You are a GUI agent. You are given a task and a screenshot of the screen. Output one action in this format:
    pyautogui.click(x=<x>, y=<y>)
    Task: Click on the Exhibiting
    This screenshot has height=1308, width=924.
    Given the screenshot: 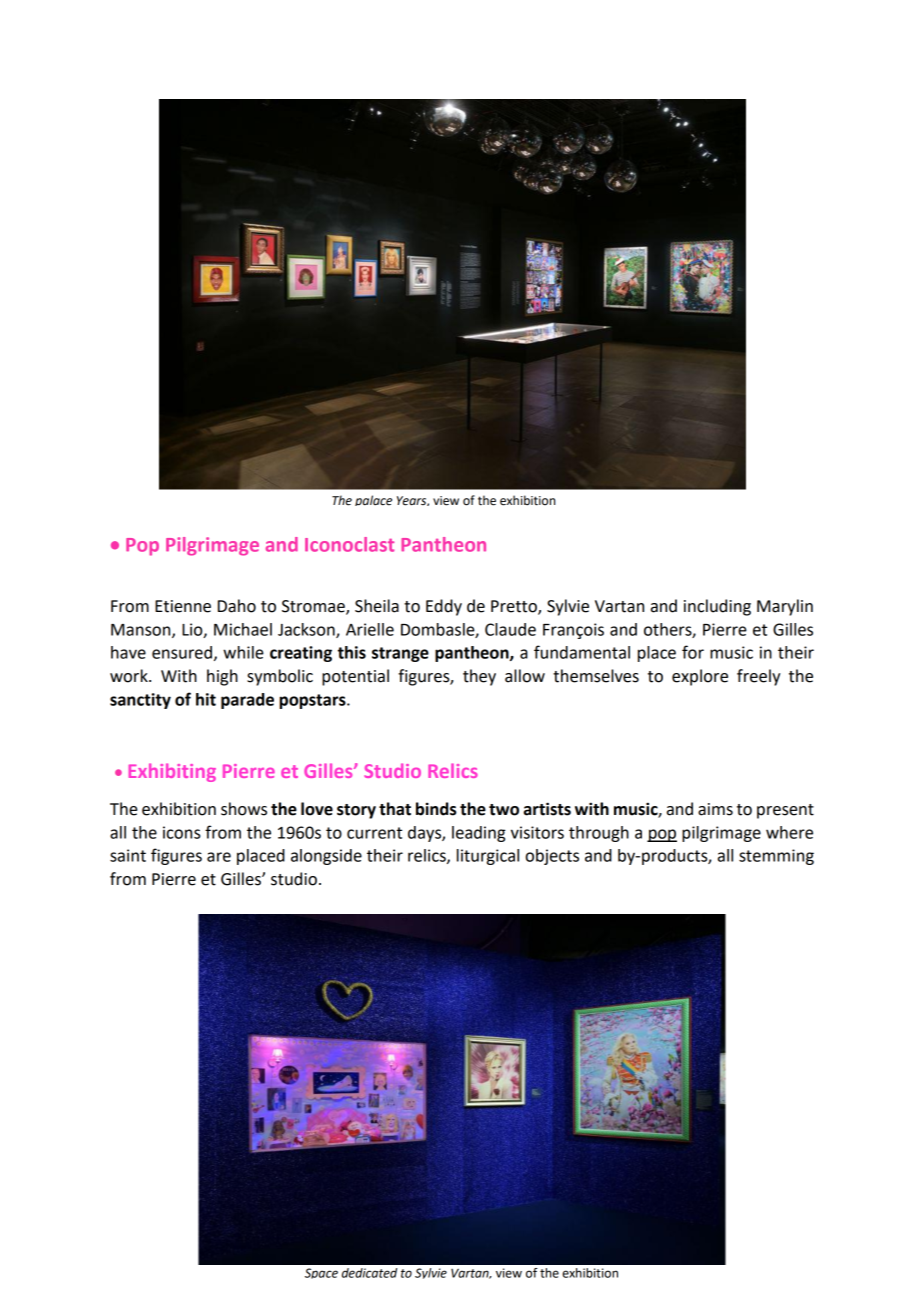 What is the action you would take?
    pyautogui.click(x=172, y=772)
